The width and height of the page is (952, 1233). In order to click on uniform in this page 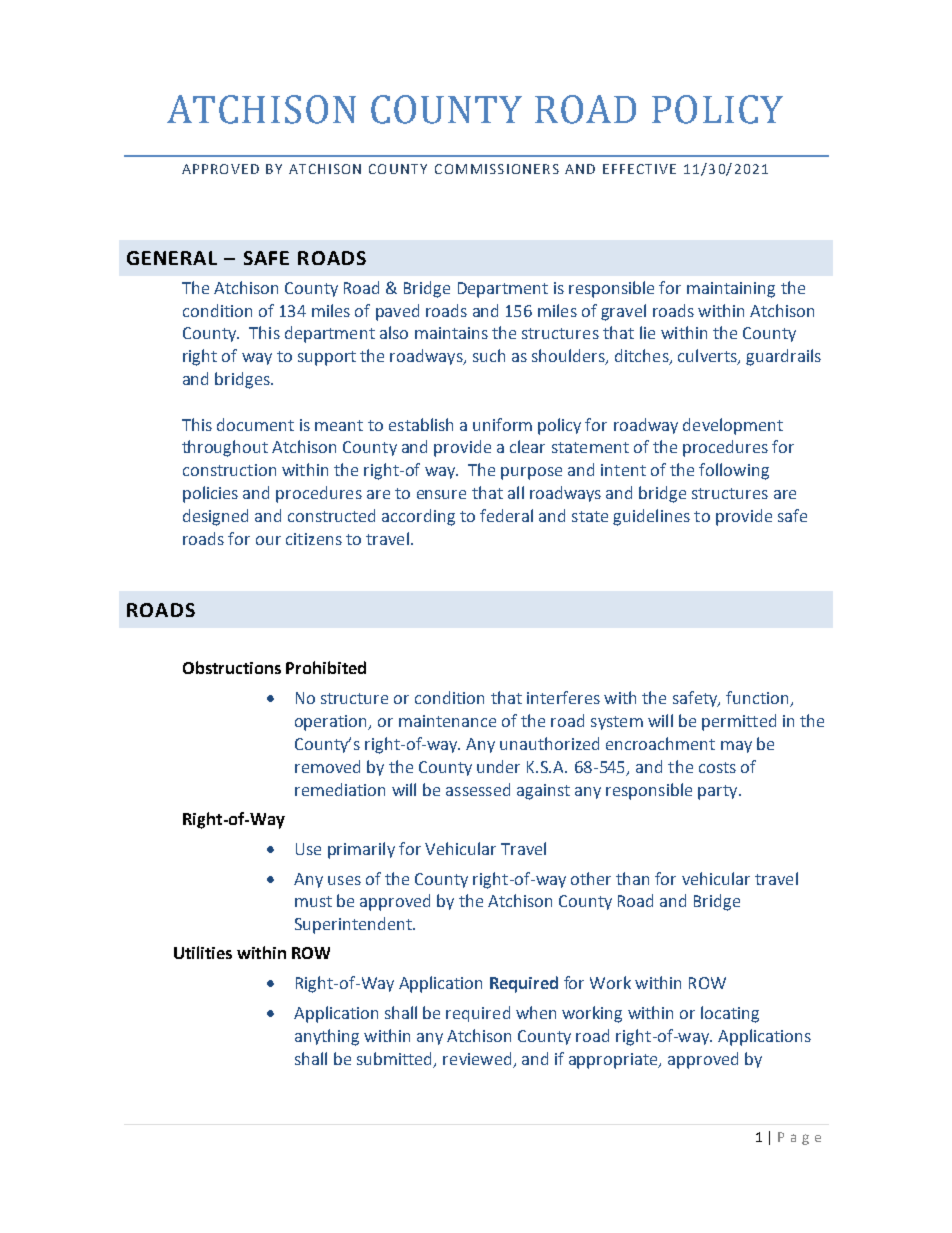, I will do `click(502, 424)`.
